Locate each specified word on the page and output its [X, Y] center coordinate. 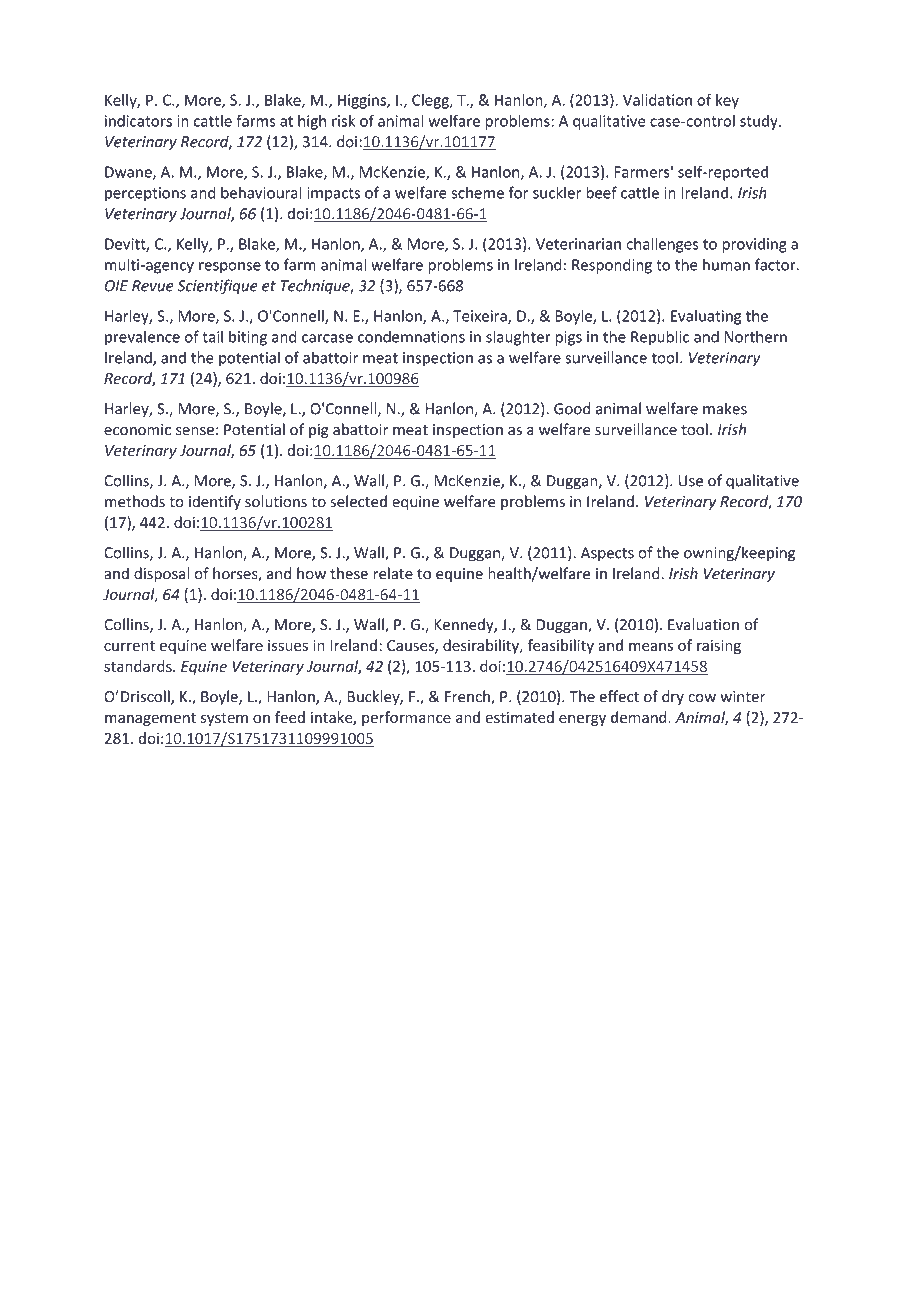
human [726, 264]
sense [195, 431]
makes [725, 408]
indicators [138, 121]
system [224, 719]
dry [673, 697]
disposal [161, 574]
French [468, 697]
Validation [657, 100]
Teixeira [481, 317]
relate [393, 573]
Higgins [363, 101]
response [230, 268]
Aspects [607, 554]
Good [572, 408]
